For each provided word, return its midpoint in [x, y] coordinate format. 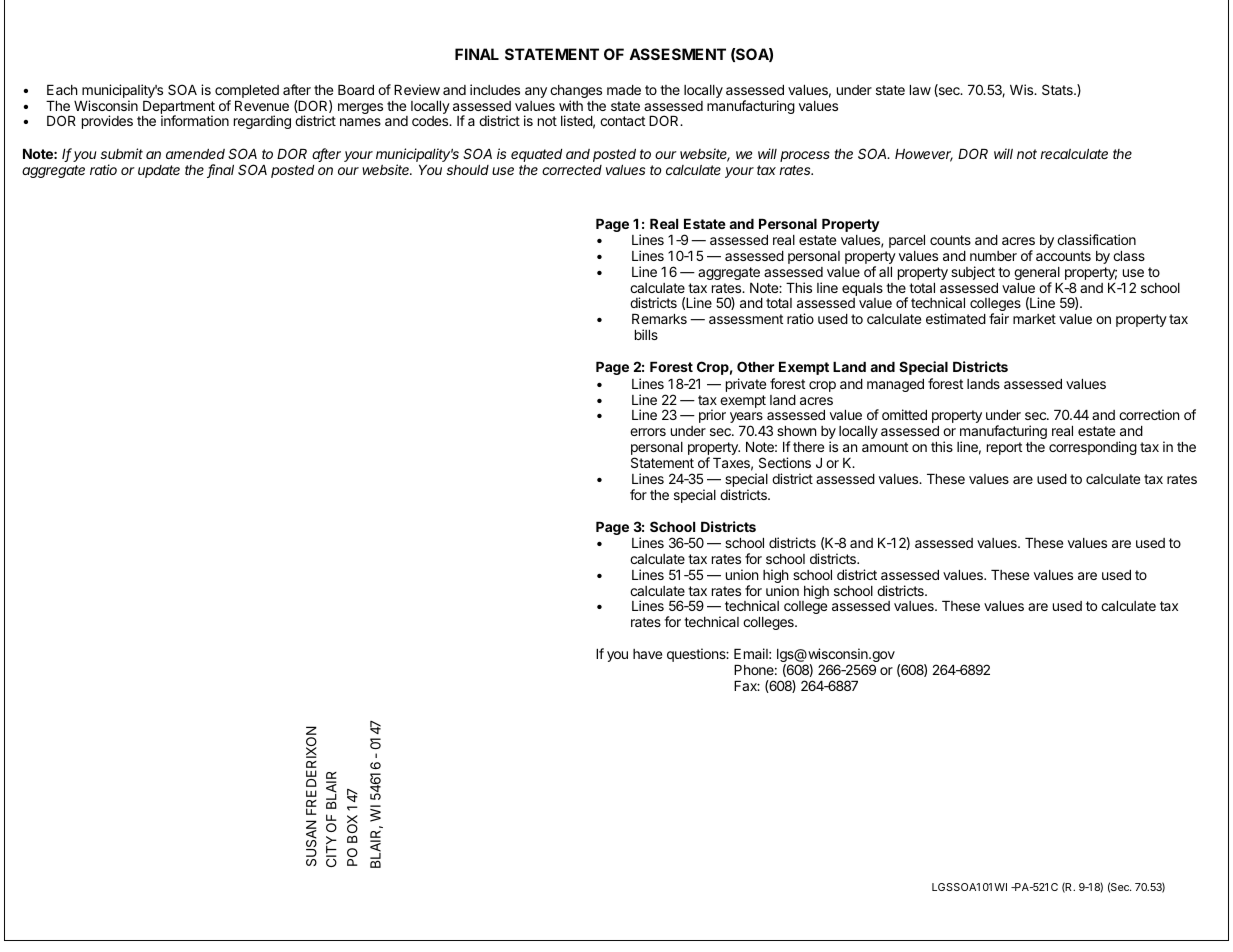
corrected [572, 170]
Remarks [659, 319]
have [647, 654]
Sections [785, 462]
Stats [1058, 89]
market [1034, 319]
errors [648, 432]
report [1004, 448]
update [159, 171]
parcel [907, 241]
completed [247, 93]
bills [646, 334]
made [624, 90]
